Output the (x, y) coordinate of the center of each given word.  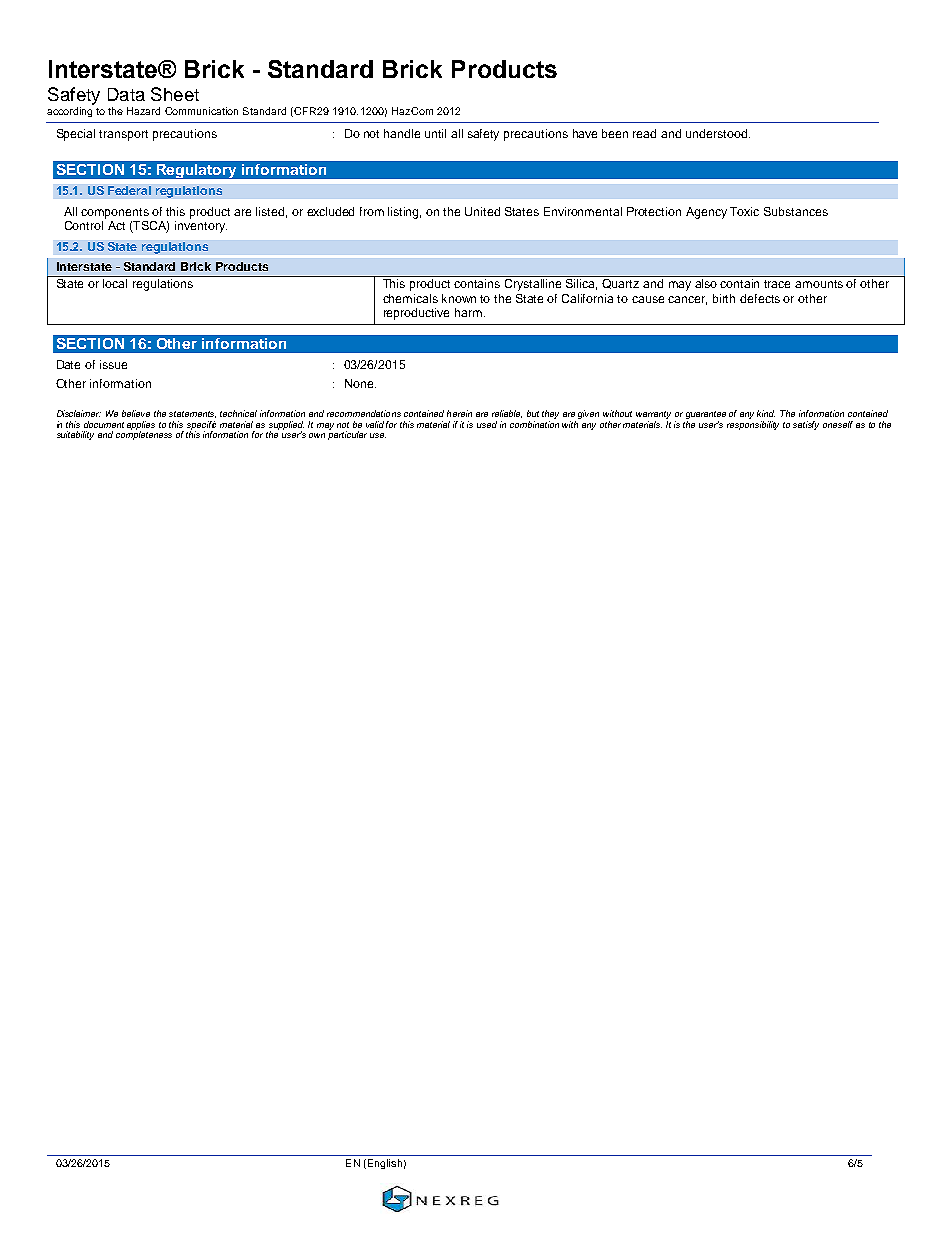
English (383, 1164)
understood (718, 133)
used (487, 424)
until (435, 133)
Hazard (143, 111)
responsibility (753, 425)
